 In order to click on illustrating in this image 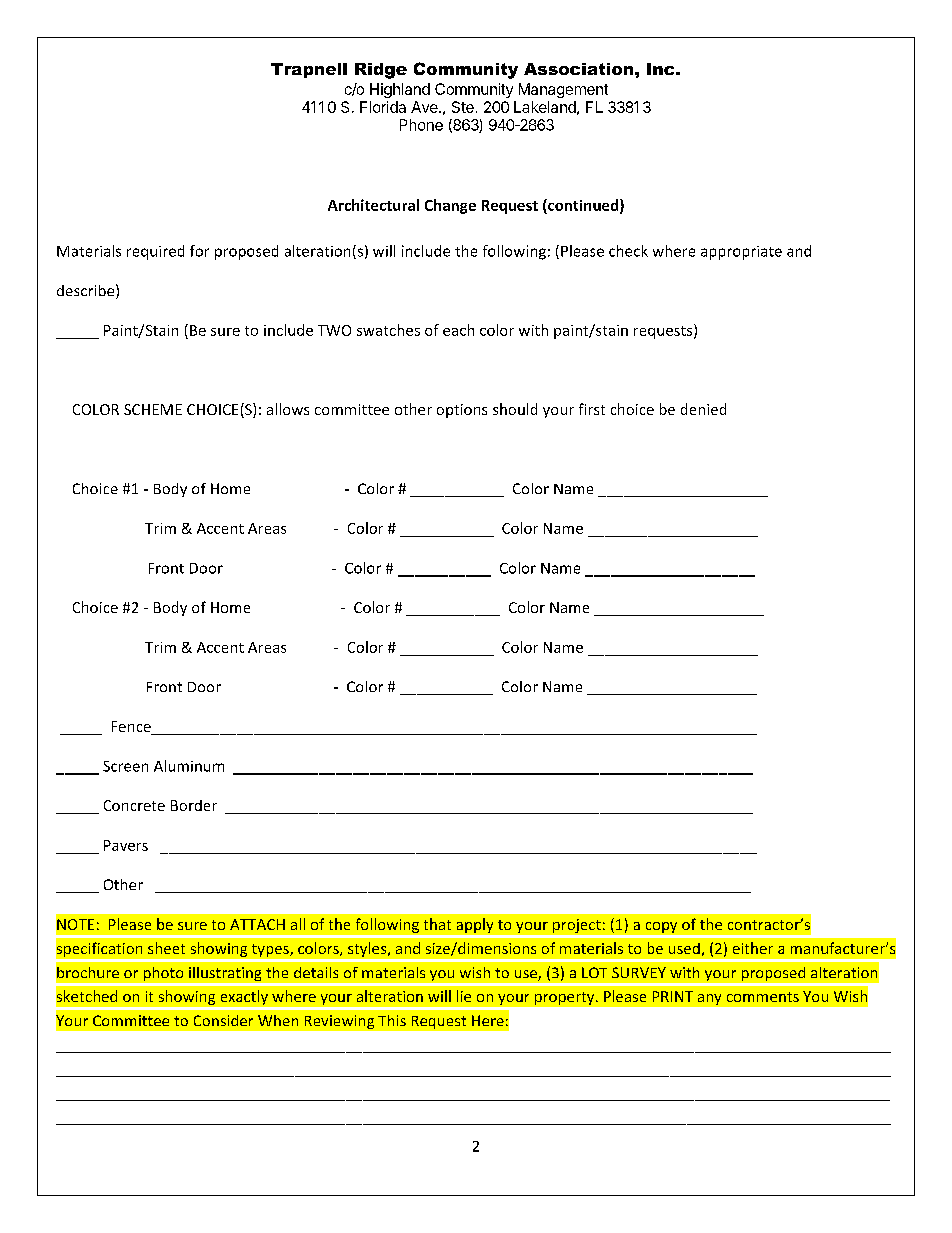, I will do `click(225, 974)`.
